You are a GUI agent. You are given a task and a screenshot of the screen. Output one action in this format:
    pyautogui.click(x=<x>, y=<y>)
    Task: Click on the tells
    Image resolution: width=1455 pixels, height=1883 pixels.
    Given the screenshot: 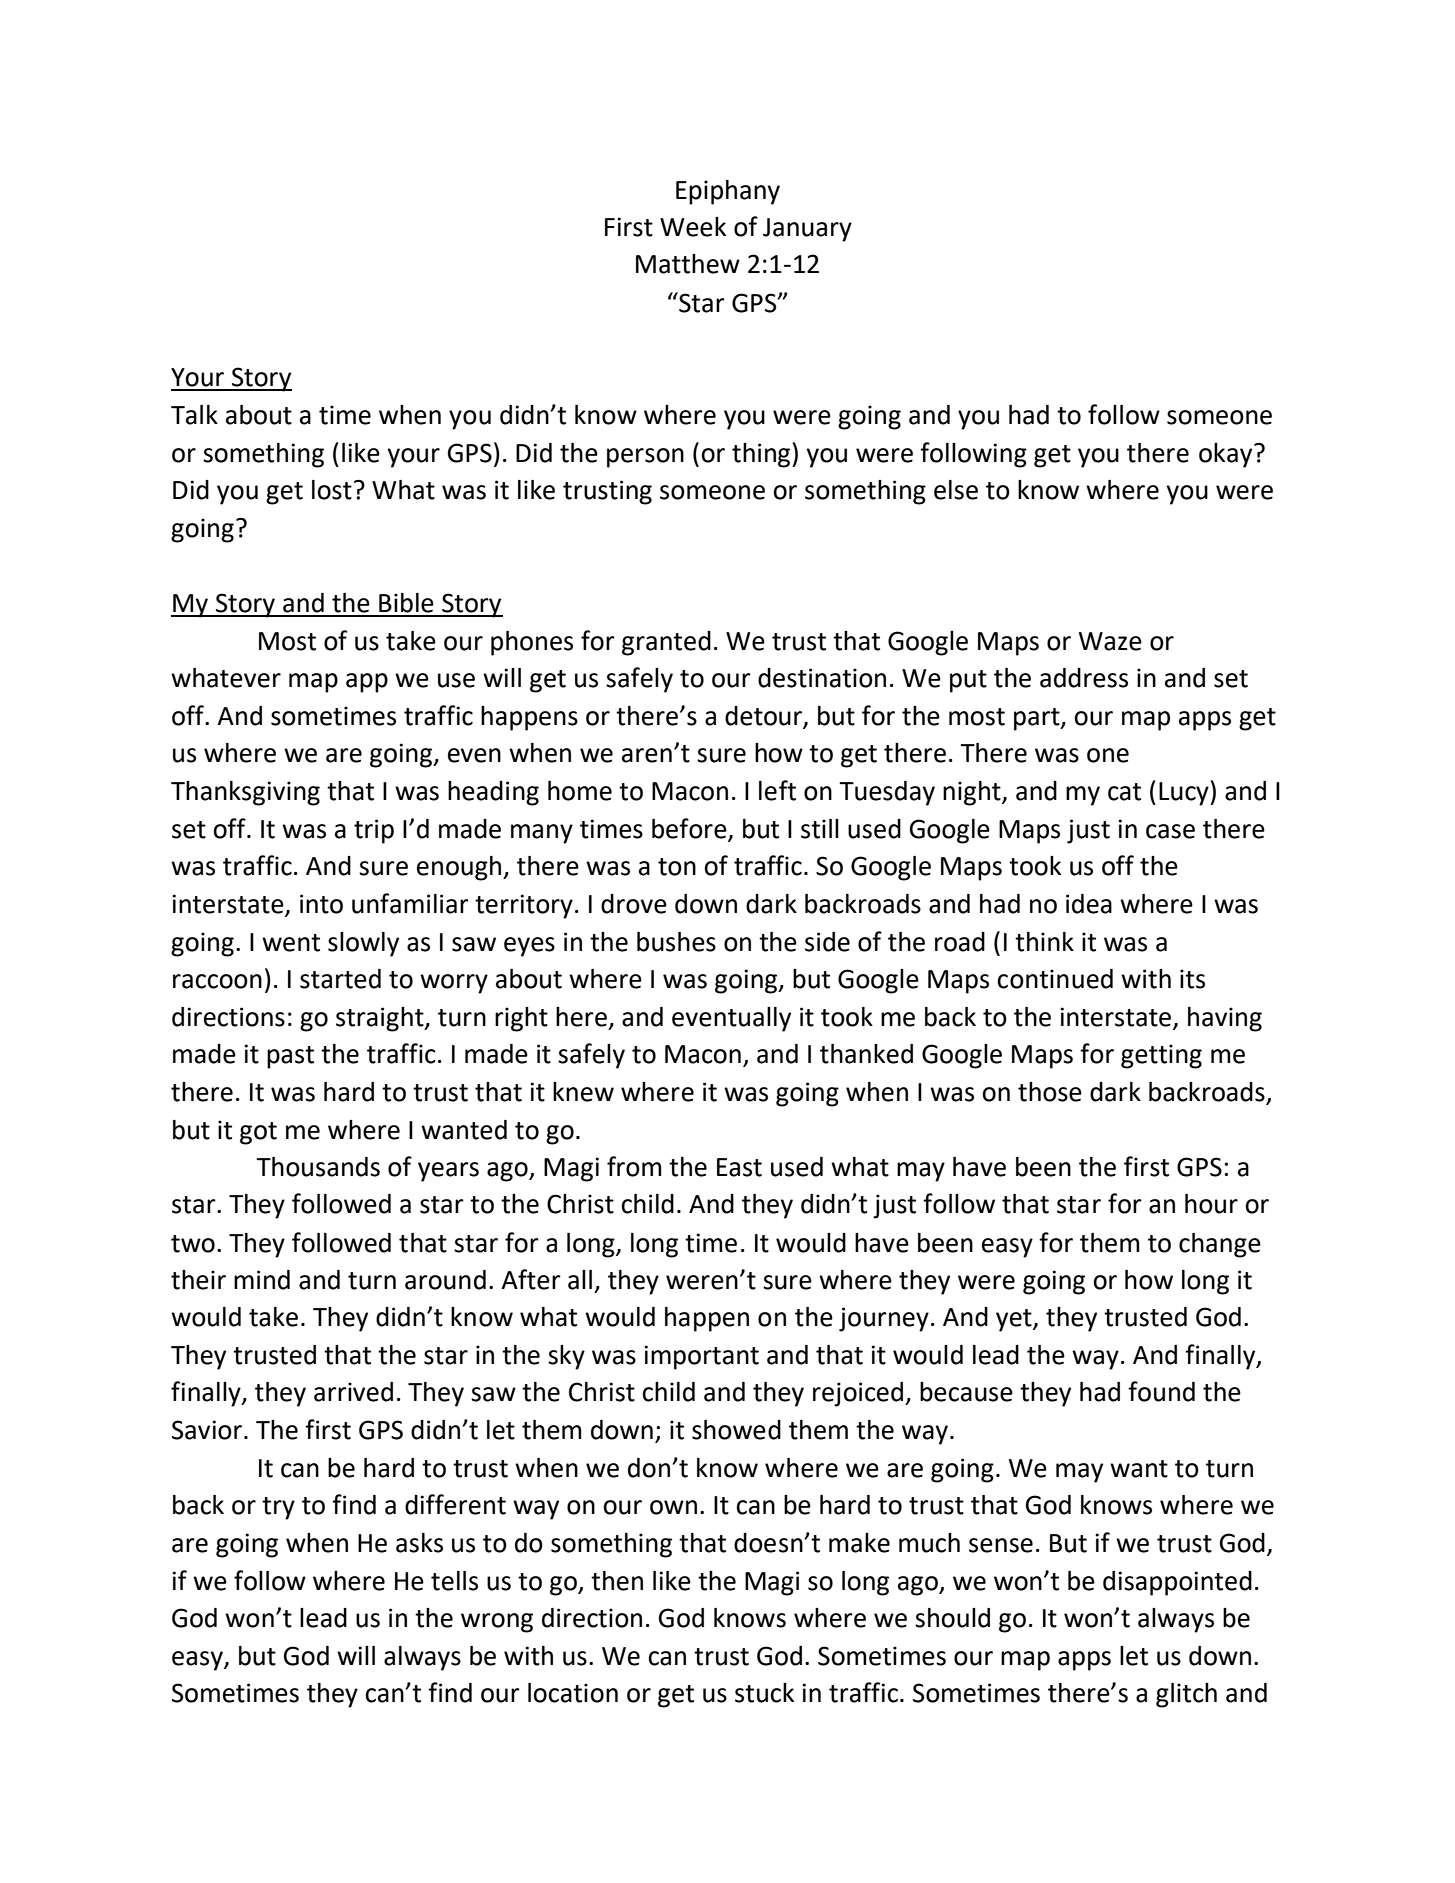 What is the action you would take?
    pyautogui.click(x=454, y=1581)
